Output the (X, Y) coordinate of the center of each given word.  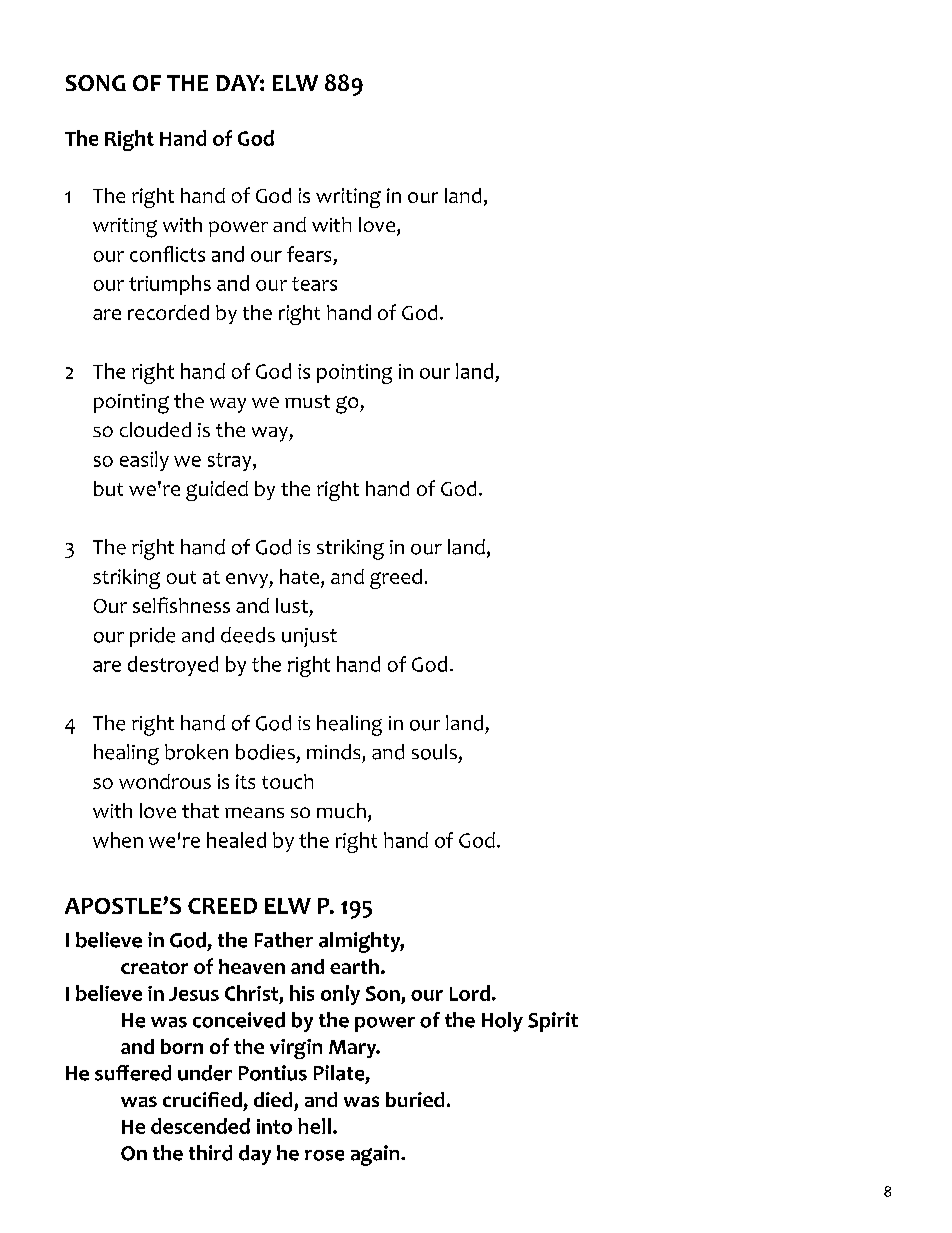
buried (415, 1099)
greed (396, 579)
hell (314, 1126)
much (341, 810)
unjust (309, 637)
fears (309, 254)
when (118, 840)
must (307, 401)
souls (434, 752)
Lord (471, 993)
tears (314, 284)
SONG (96, 83)
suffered (133, 1073)
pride (152, 637)
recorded (168, 312)
